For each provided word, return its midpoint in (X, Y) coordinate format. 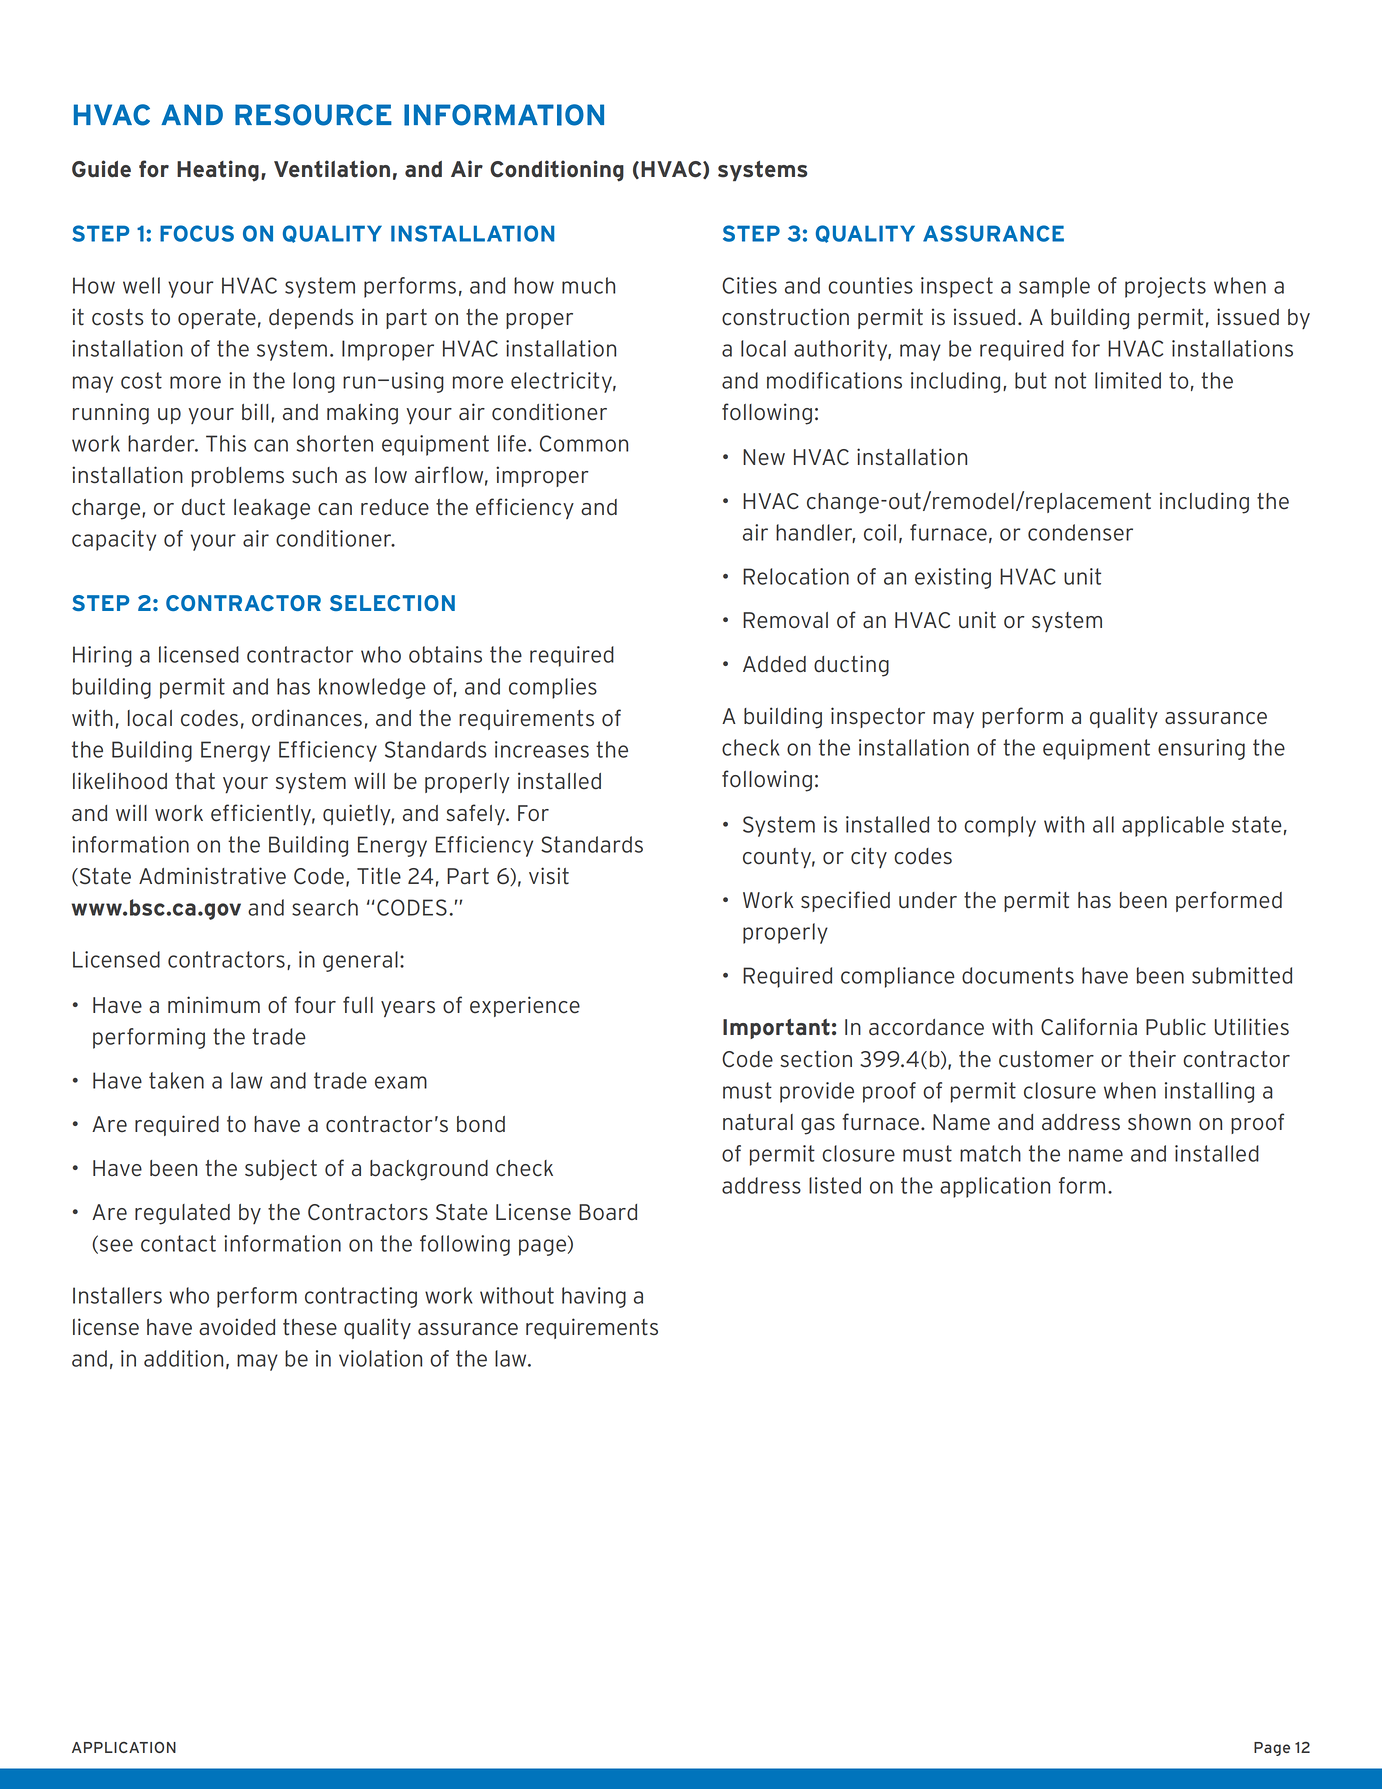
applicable (1173, 826)
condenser (1080, 532)
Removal (785, 620)
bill (255, 412)
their (1152, 1059)
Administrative (212, 876)
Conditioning (557, 171)
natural (758, 1122)
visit (549, 876)
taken (176, 1080)
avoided (237, 1327)
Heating (218, 170)
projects (1165, 287)
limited (1128, 380)
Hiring (102, 656)
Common (584, 443)
